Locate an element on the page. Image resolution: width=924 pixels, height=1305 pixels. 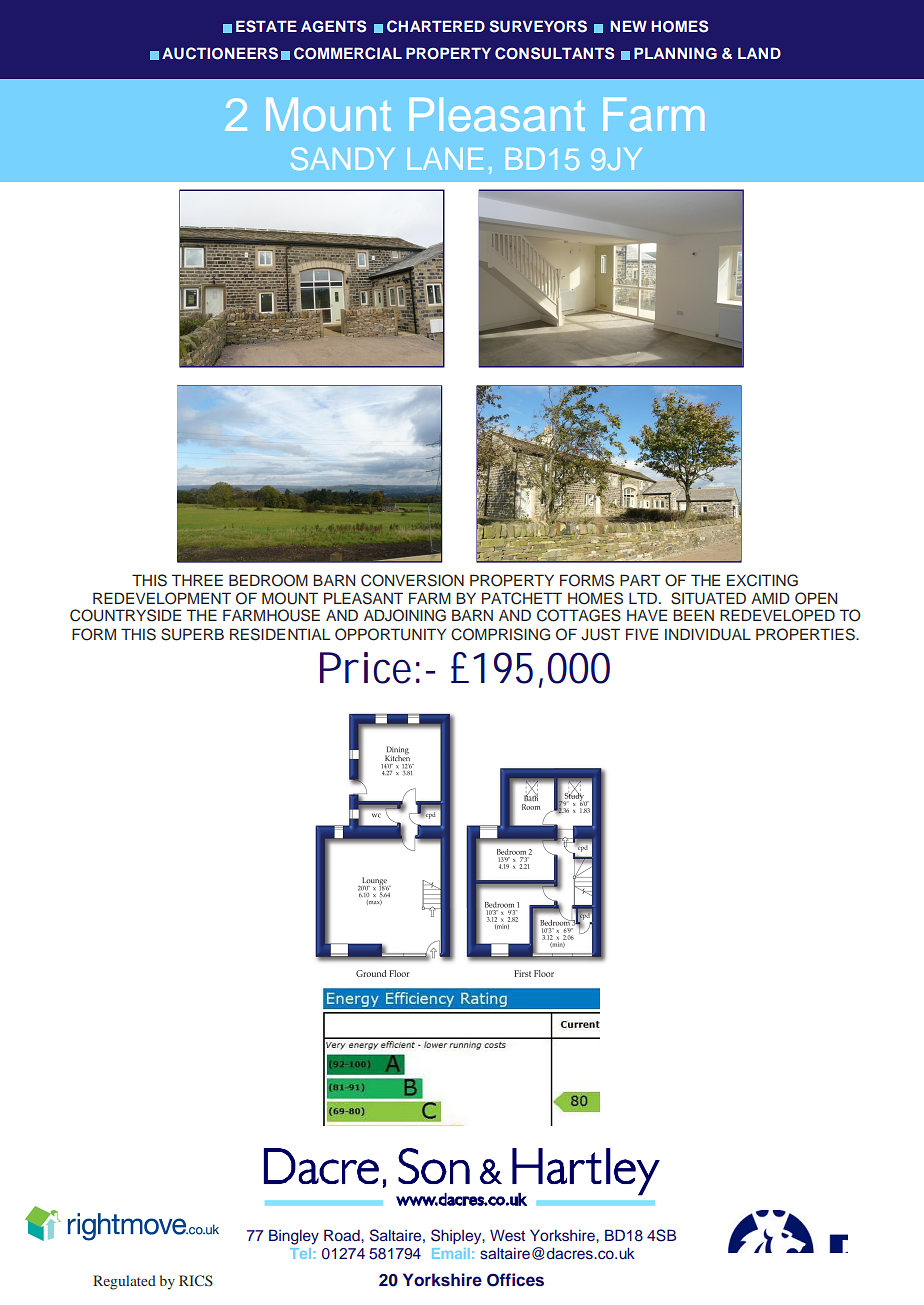
CHARTERED is located at coordinates (436, 26).
